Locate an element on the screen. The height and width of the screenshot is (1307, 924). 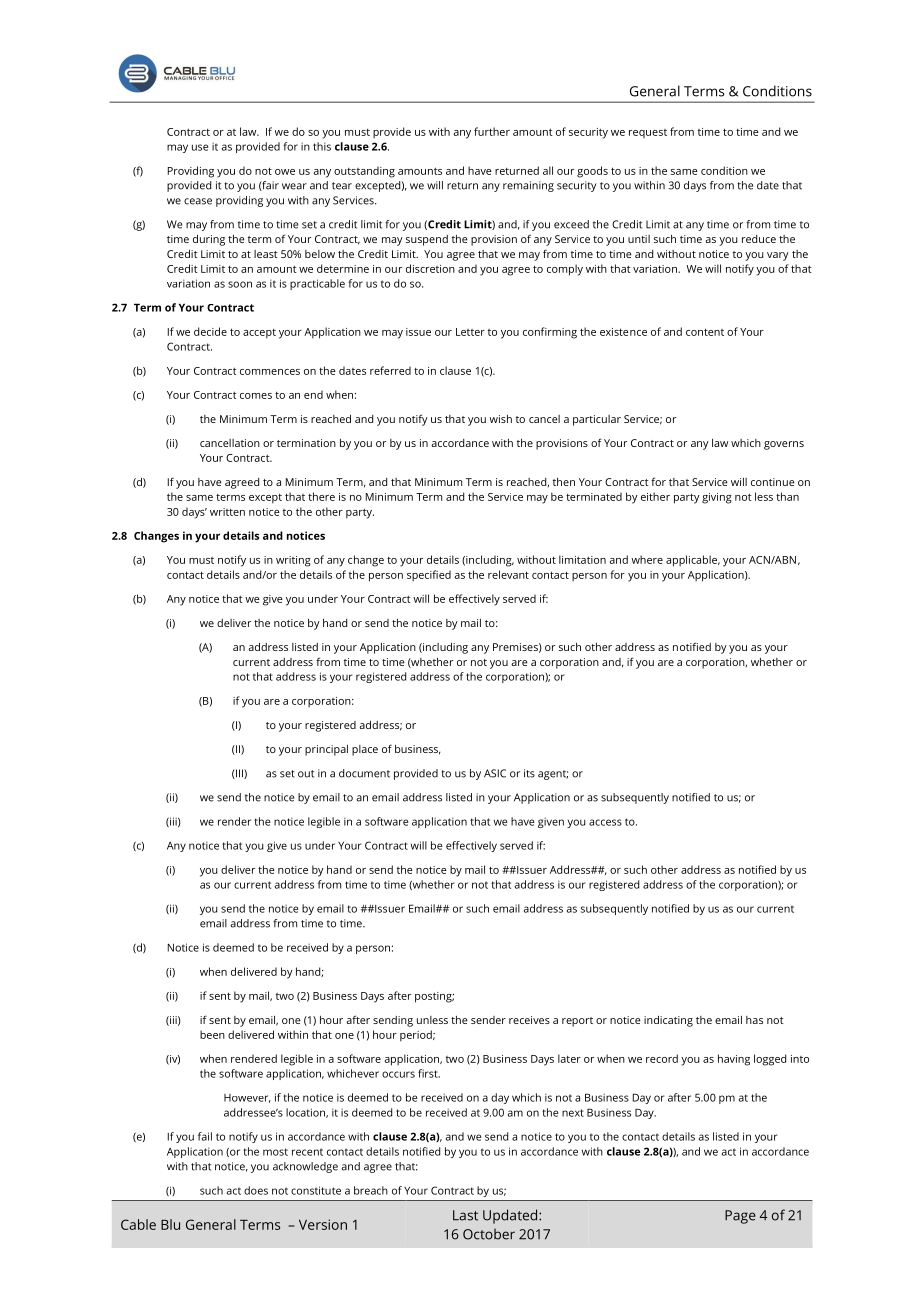
relevant is located at coordinates (508, 574).
